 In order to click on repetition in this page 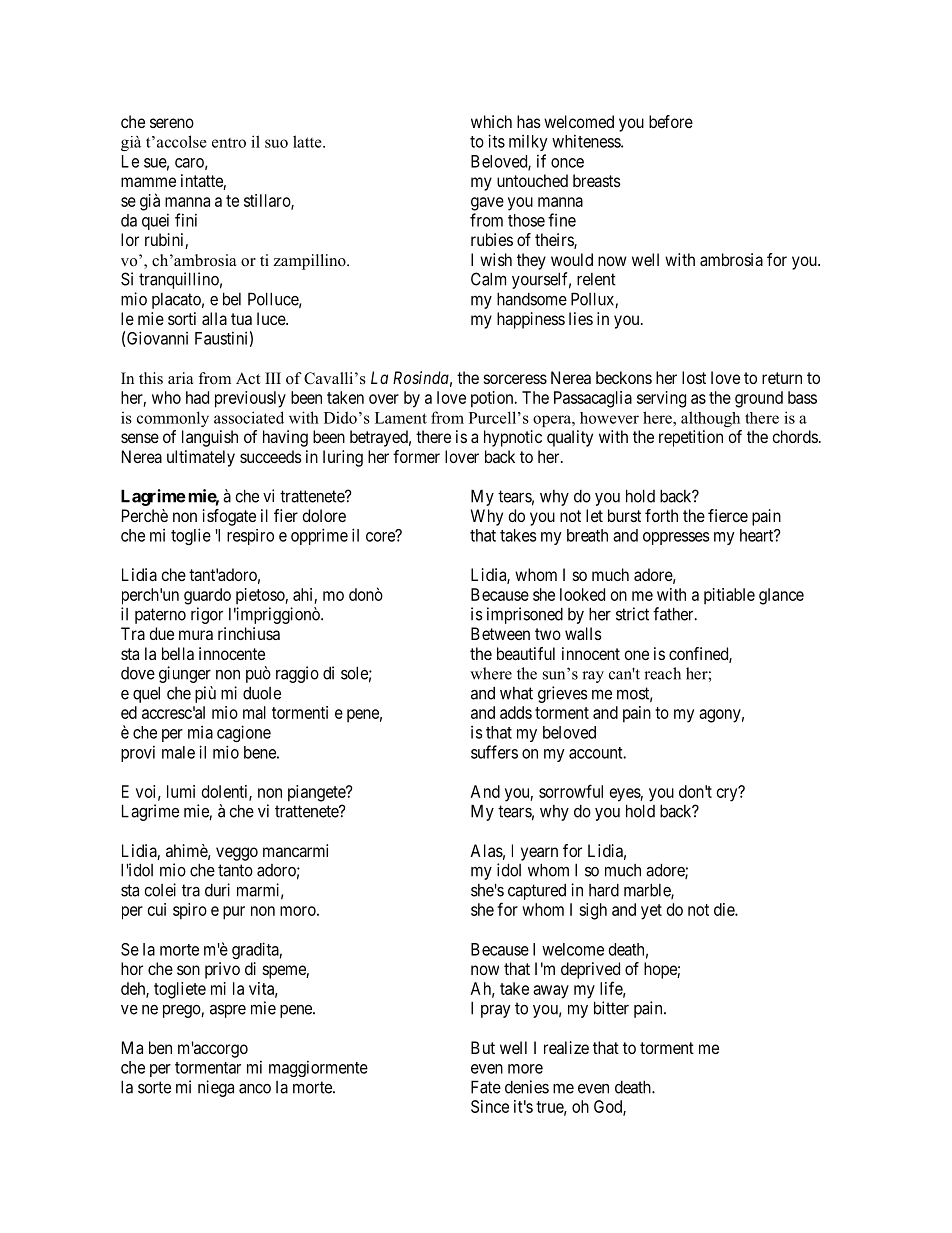, I will do `click(691, 438)`.
